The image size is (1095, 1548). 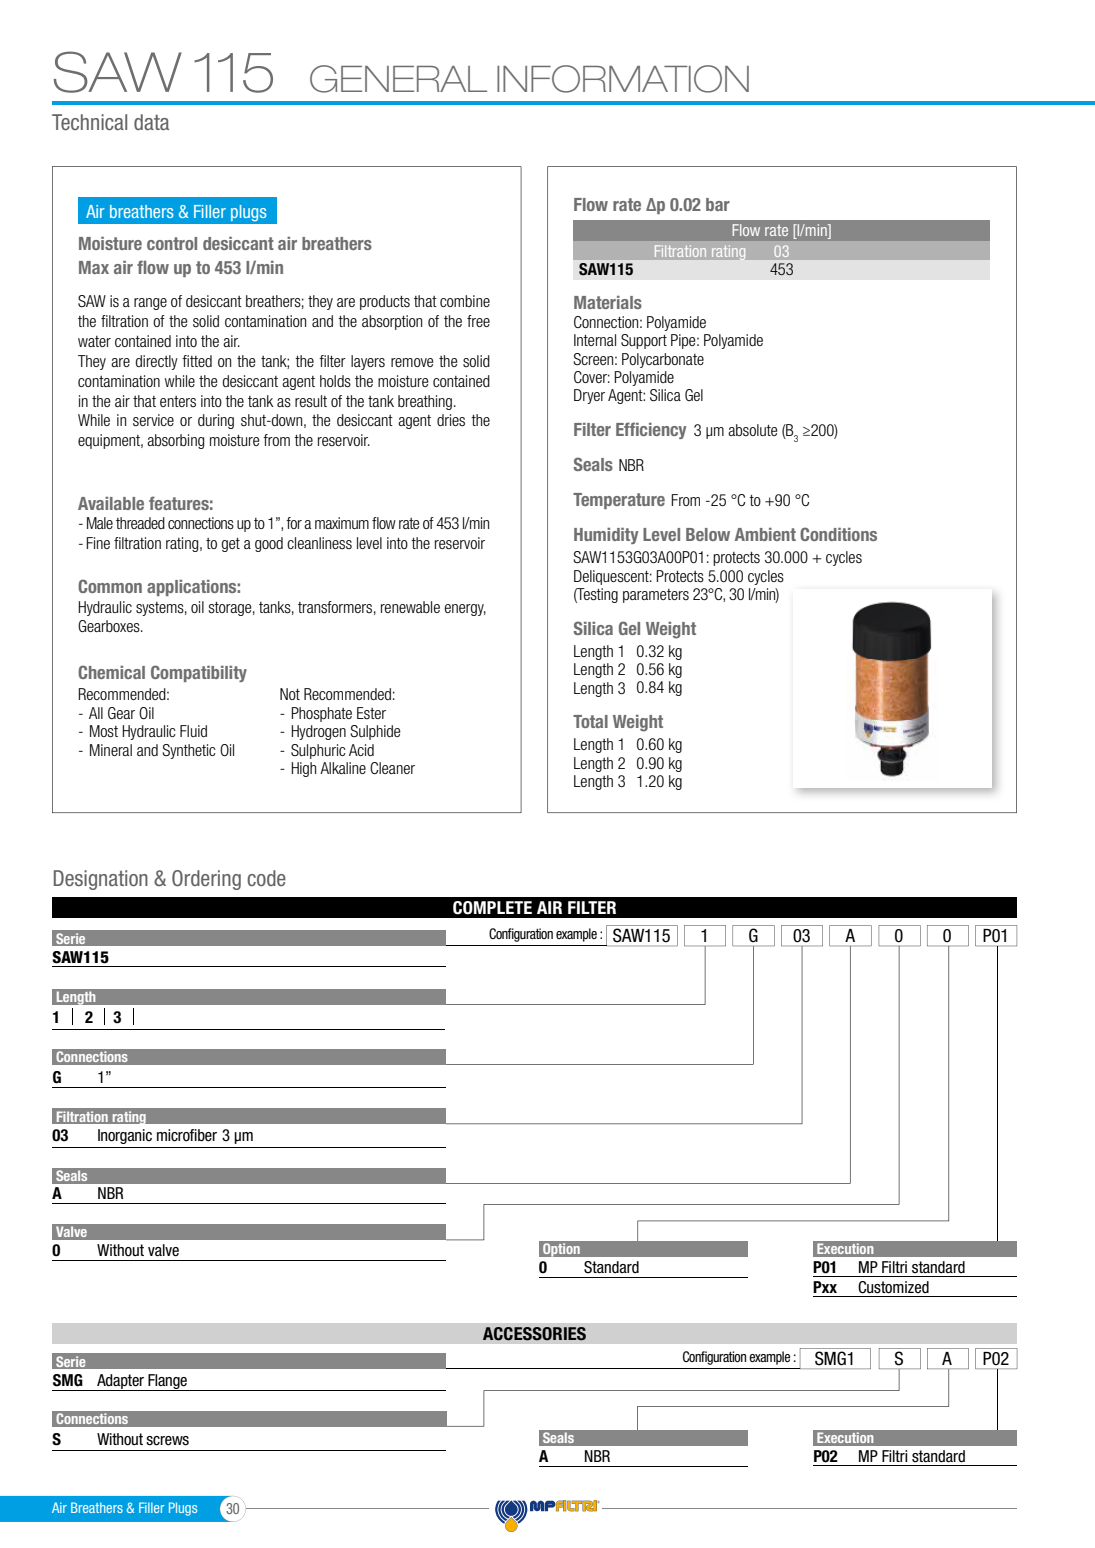 I want to click on Flange, so click(x=168, y=1382).
